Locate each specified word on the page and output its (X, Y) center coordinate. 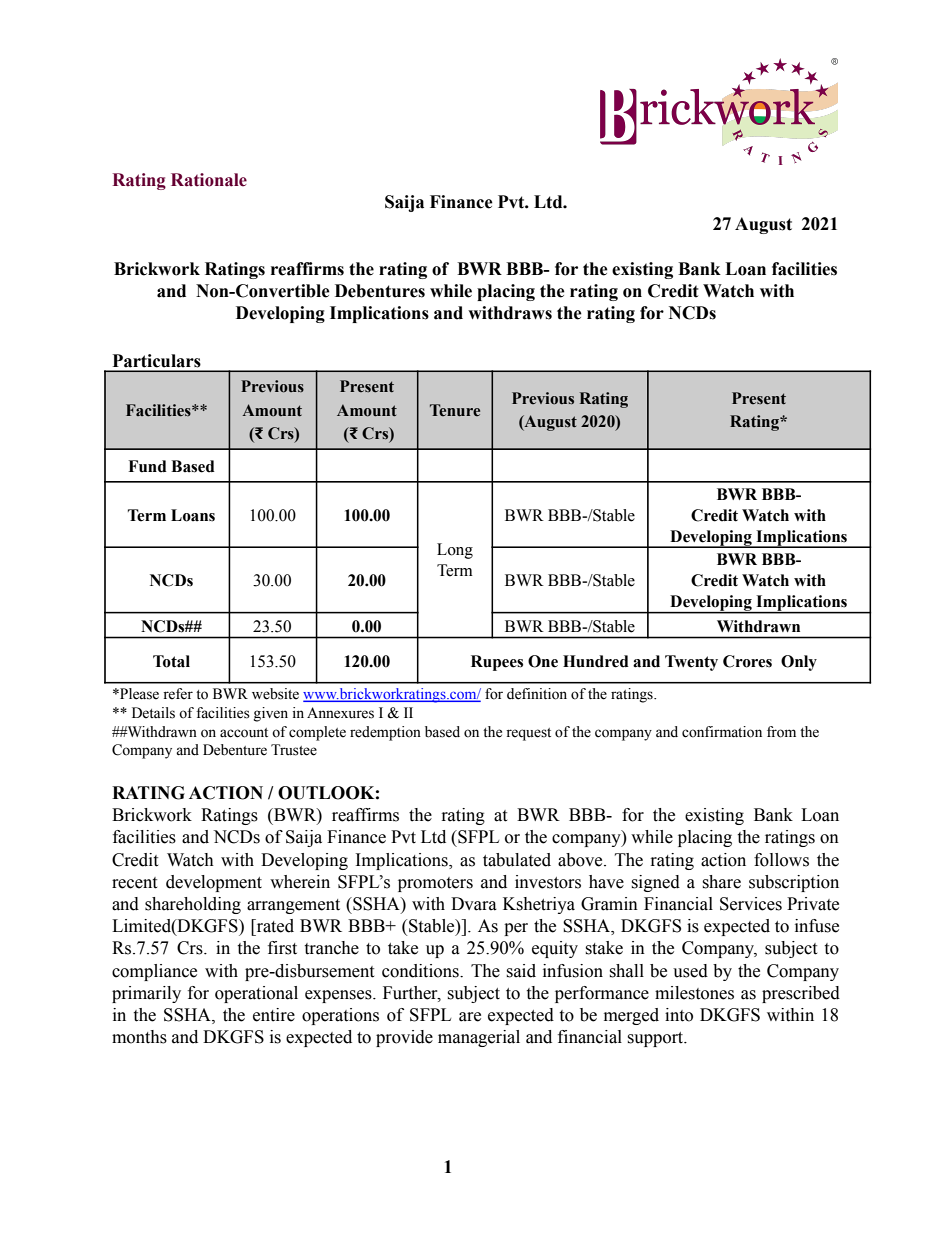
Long (455, 551)
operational (256, 994)
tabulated (517, 860)
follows (781, 860)
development (214, 883)
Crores (747, 661)
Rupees (497, 663)
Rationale (209, 180)
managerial (479, 1038)
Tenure (455, 410)
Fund (147, 466)
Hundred (596, 661)
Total (171, 661)
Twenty (691, 663)
